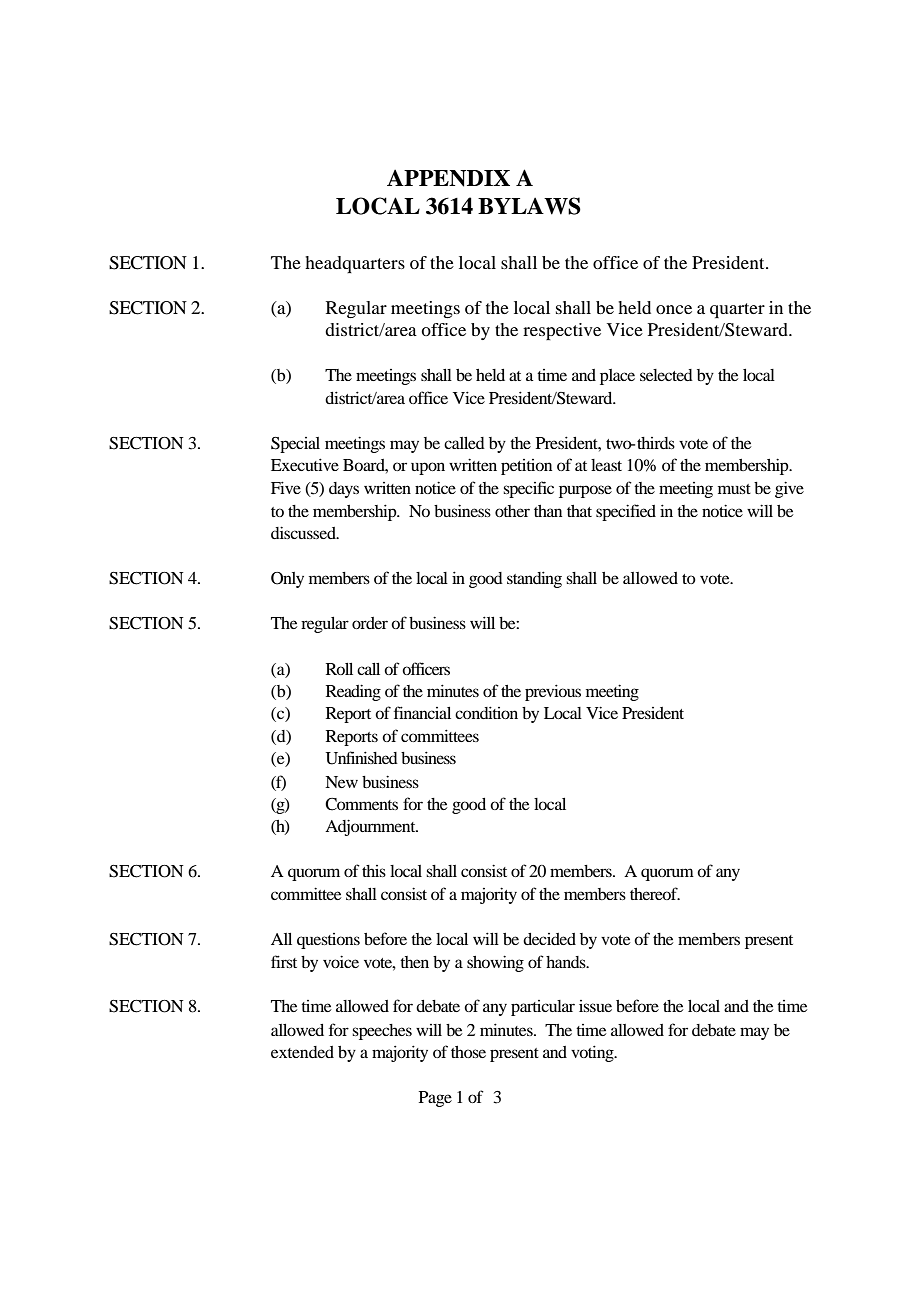  Describe the element at coordinates (486, 712) in the screenshot. I see `condition` at that location.
